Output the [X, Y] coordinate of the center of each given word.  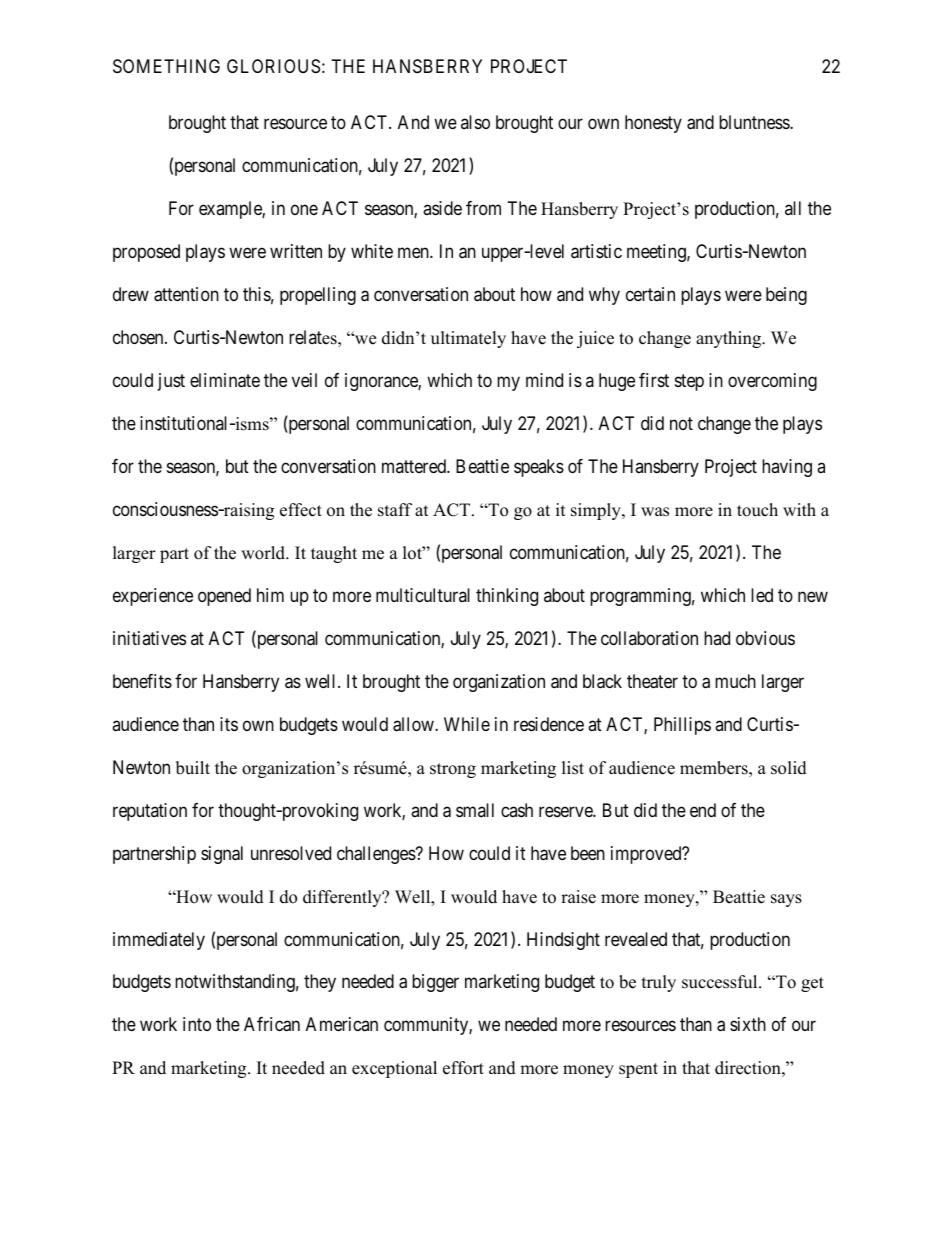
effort [463, 1068]
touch [757, 510]
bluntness [755, 122]
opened [224, 597]
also [475, 122]
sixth [748, 1024]
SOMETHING [166, 66]
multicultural [423, 595]
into [197, 1024]
